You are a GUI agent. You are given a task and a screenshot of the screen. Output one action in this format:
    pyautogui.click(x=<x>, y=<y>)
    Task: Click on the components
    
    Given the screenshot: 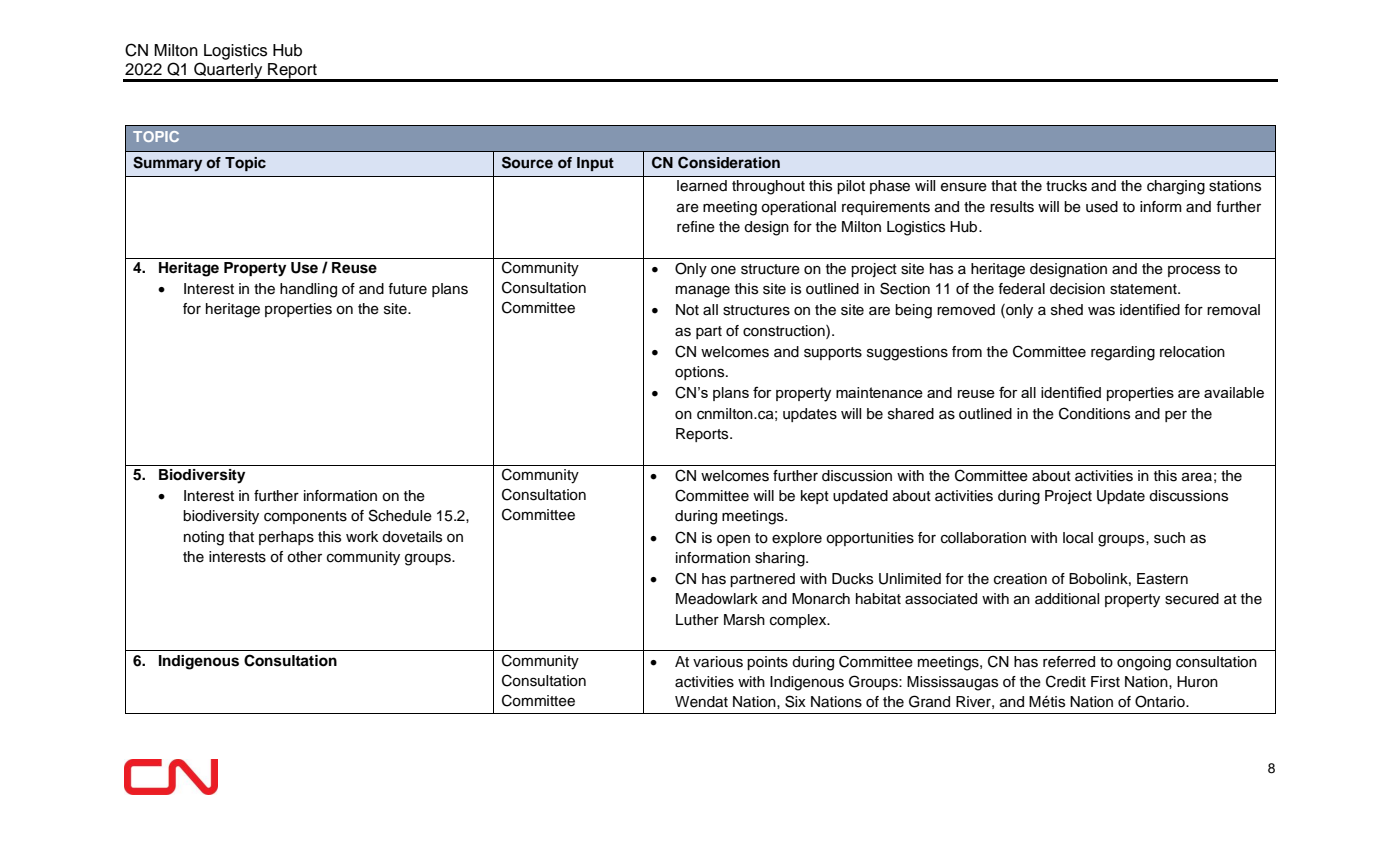 What is the action you would take?
    pyautogui.click(x=305, y=517)
